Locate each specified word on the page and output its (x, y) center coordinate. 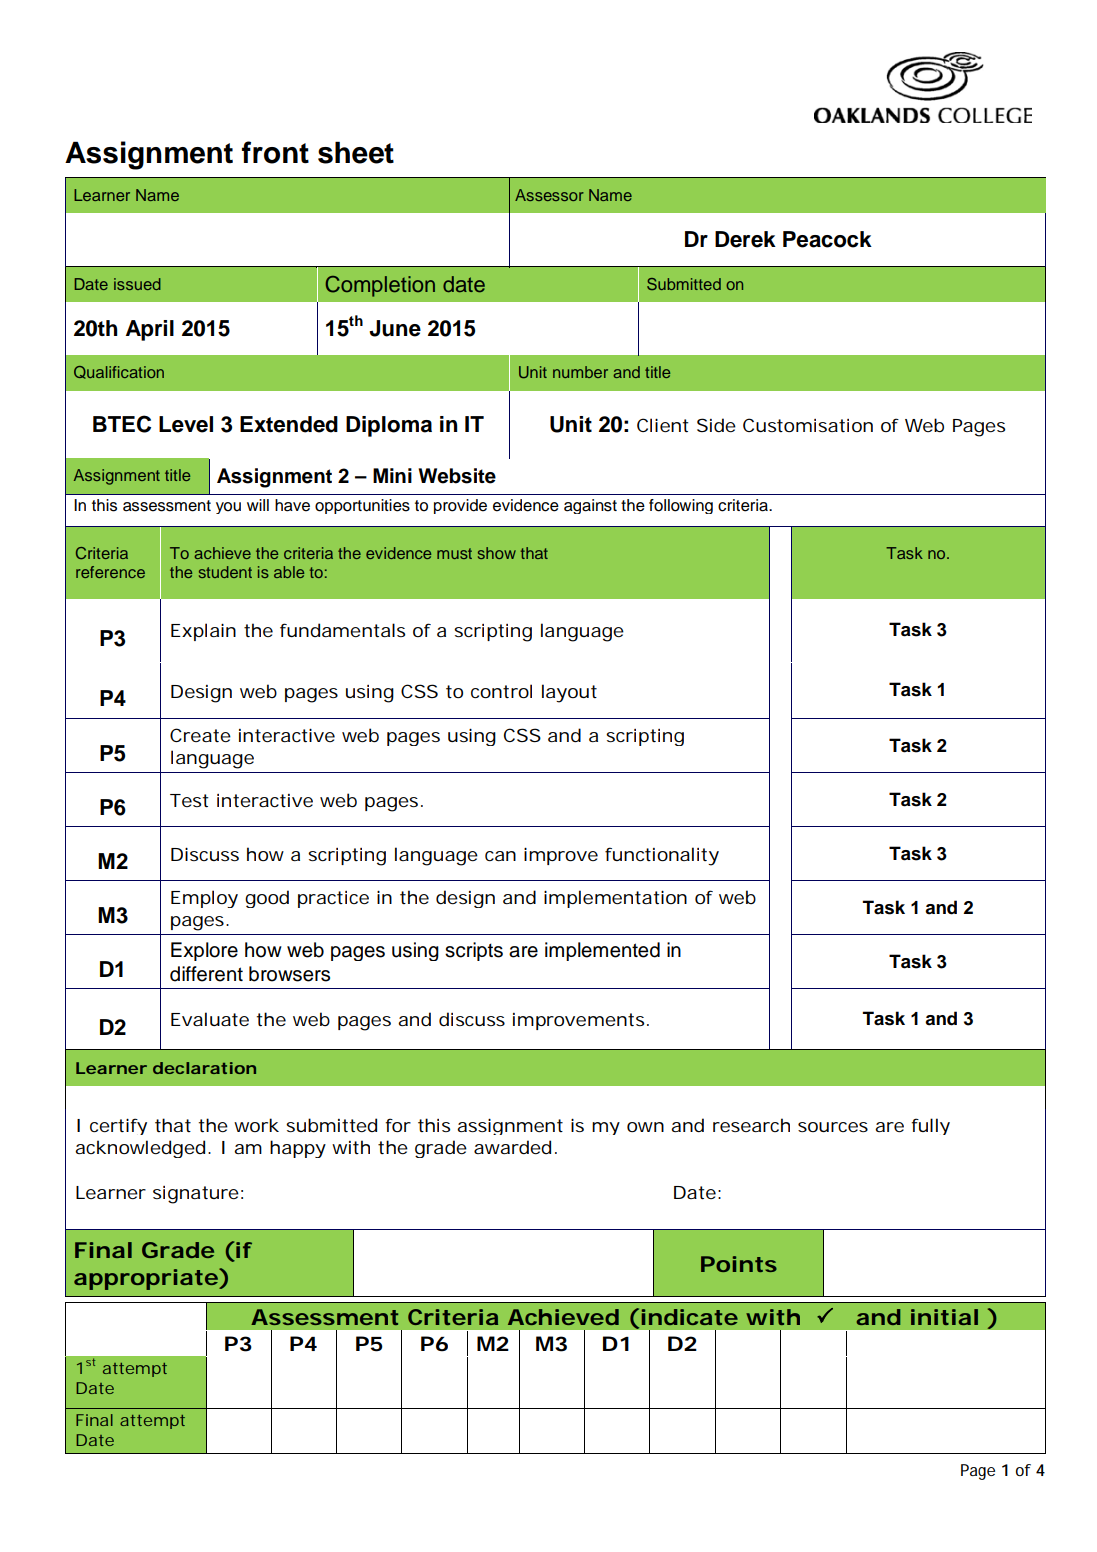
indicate (690, 1317)
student (225, 572)
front (275, 152)
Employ (204, 899)
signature (196, 1195)
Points (739, 1264)
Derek (745, 239)
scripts (474, 951)
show (497, 553)
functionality (662, 856)
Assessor (549, 195)
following (681, 506)
